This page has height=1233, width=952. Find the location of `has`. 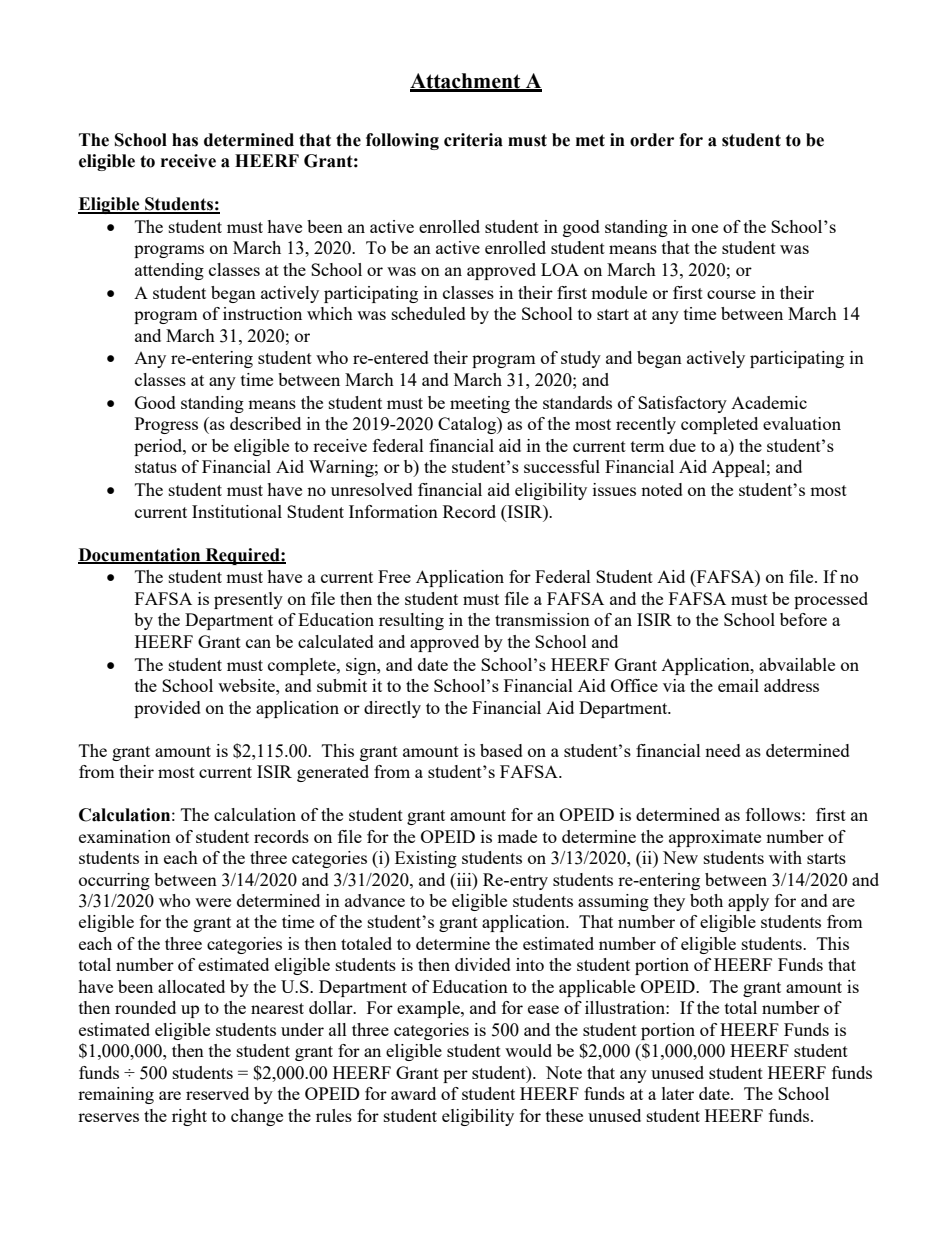

has is located at coordinates (185, 140).
